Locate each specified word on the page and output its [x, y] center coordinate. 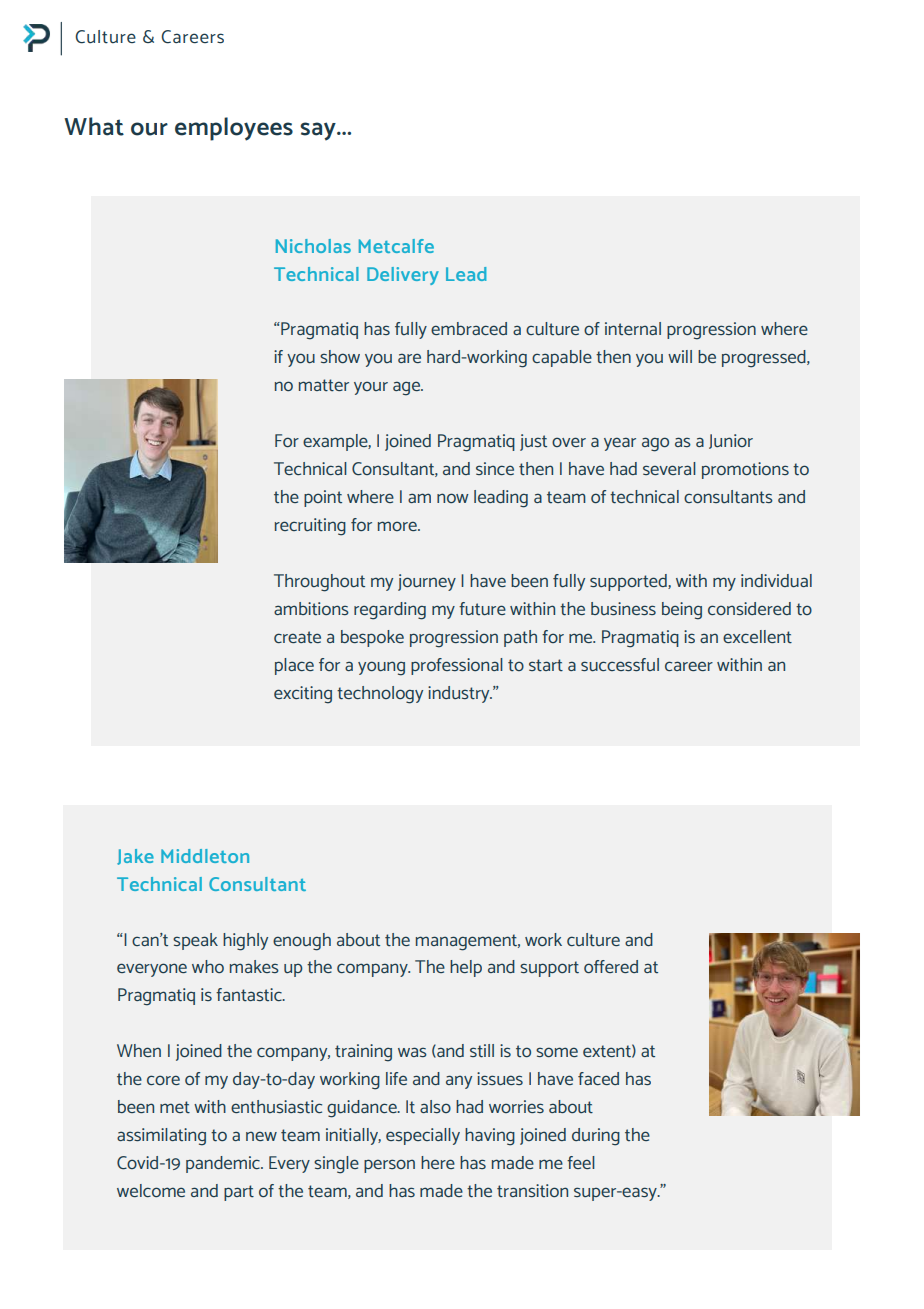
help [466, 968]
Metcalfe [396, 246]
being [682, 611]
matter [324, 385]
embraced [469, 328]
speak [195, 941]
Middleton [205, 856]
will [680, 356]
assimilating [161, 1137]
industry [460, 694]
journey [427, 582]
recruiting [310, 527]
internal [633, 328]
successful [620, 665]
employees [234, 129]
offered [611, 966]
